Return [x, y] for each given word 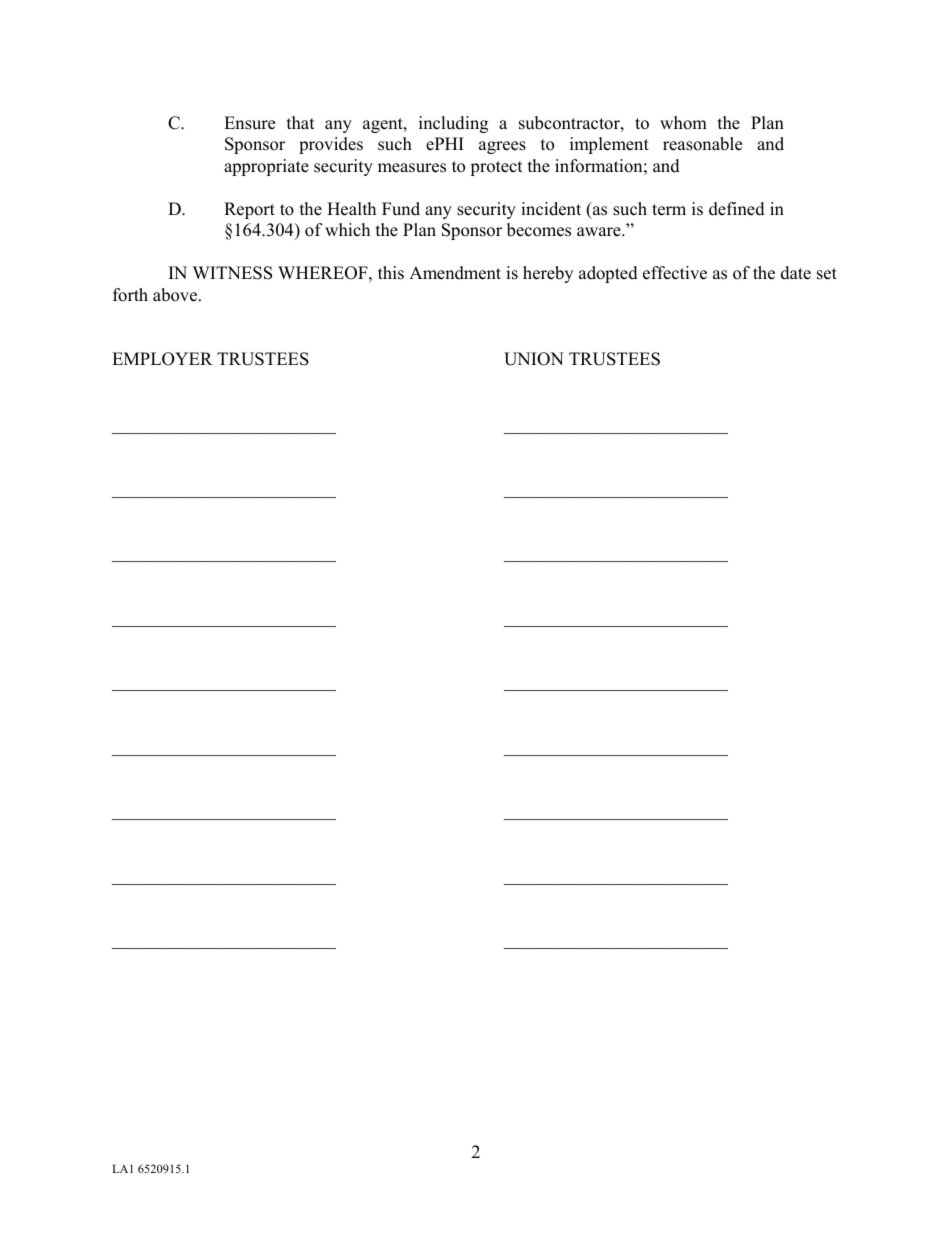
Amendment [455, 273]
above [176, 295]
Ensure [249, 123]
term [669, 210]
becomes [539, 230]
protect [496, 168]
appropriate [266, 167]
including [453, 124]
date [796, 273]
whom [683, 123]
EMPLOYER [162, 359]
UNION [534, 359]
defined [737, 209]
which [347, 230]
